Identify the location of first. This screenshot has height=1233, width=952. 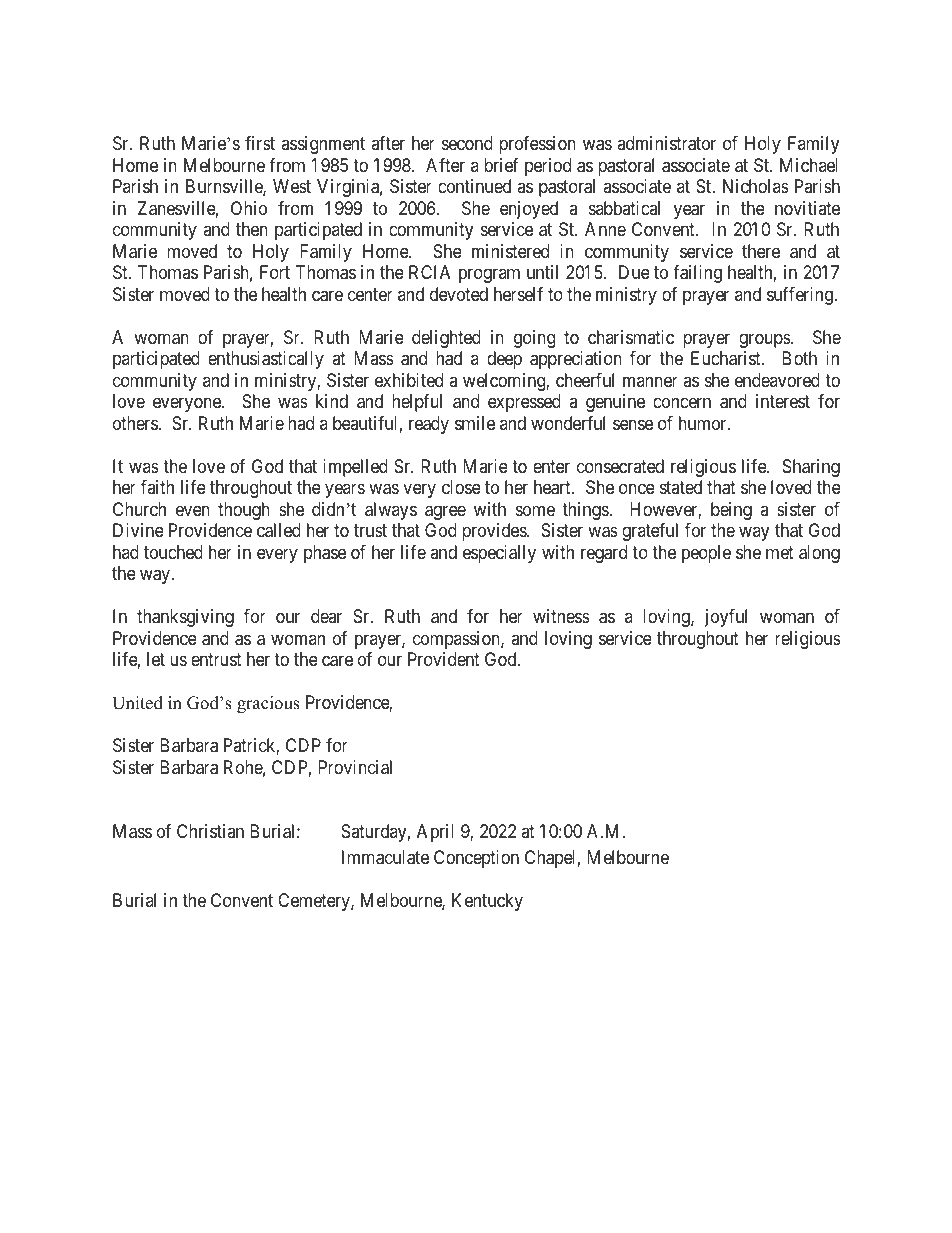
(260, 143).
